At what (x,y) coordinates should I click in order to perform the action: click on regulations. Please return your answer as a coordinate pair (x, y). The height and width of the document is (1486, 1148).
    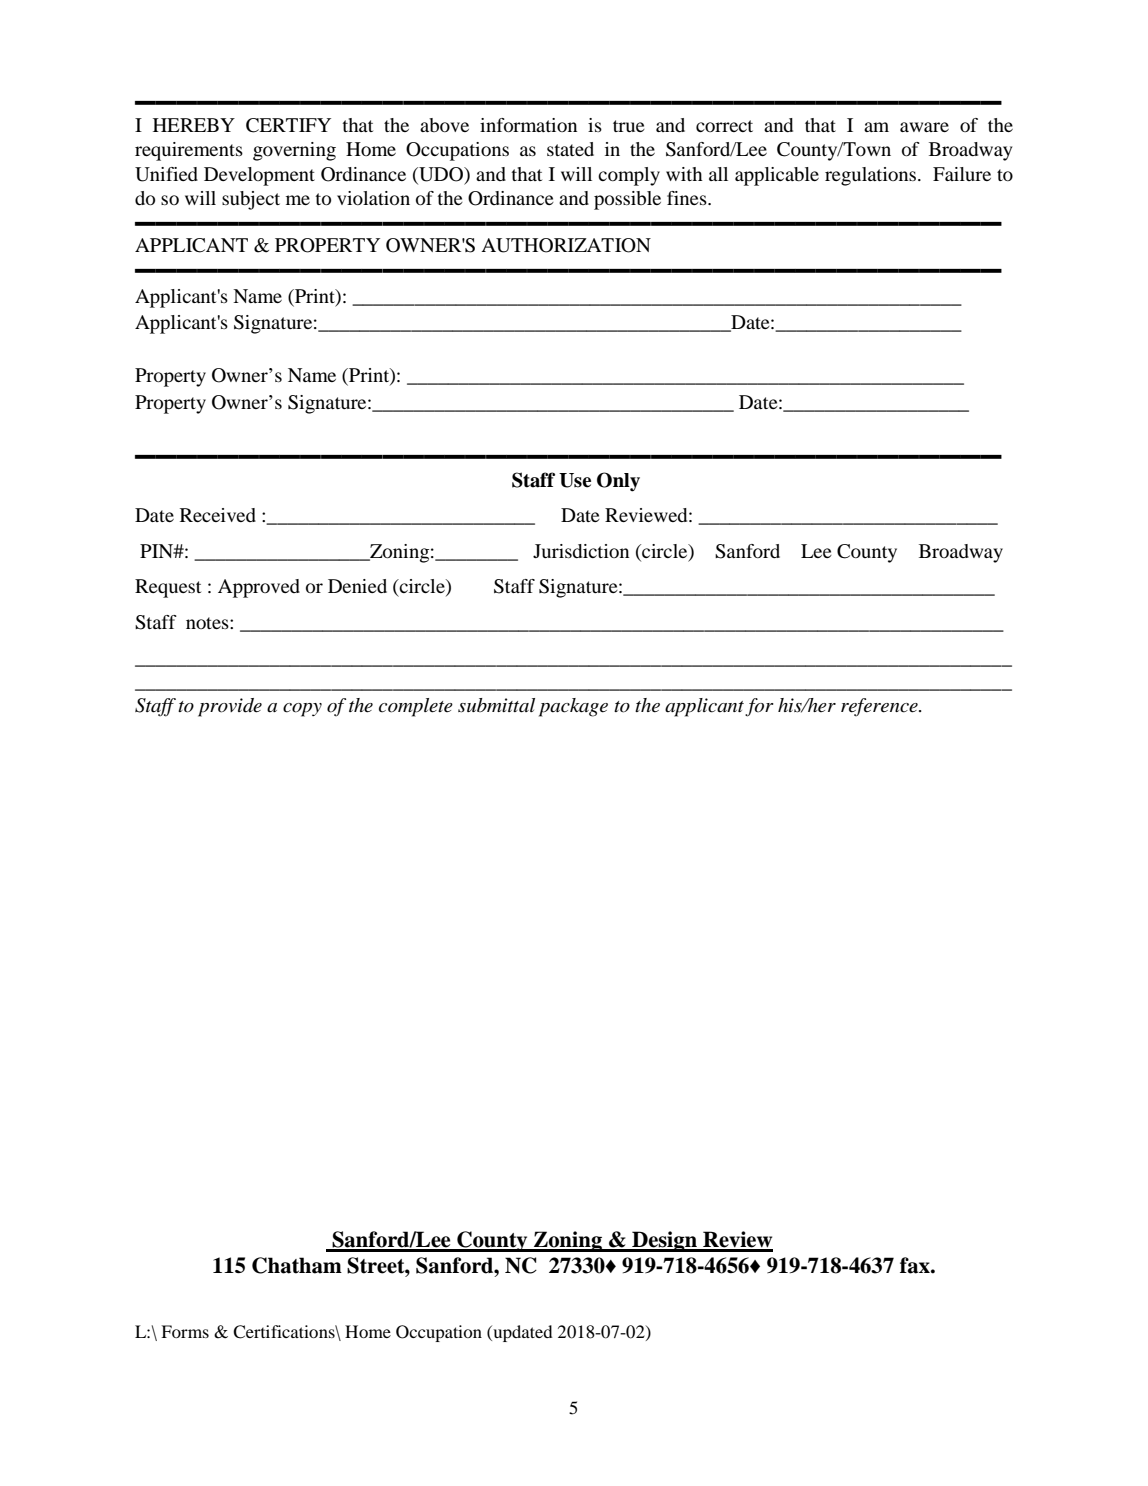
    Looking at the image, I should click on (870, 176).
